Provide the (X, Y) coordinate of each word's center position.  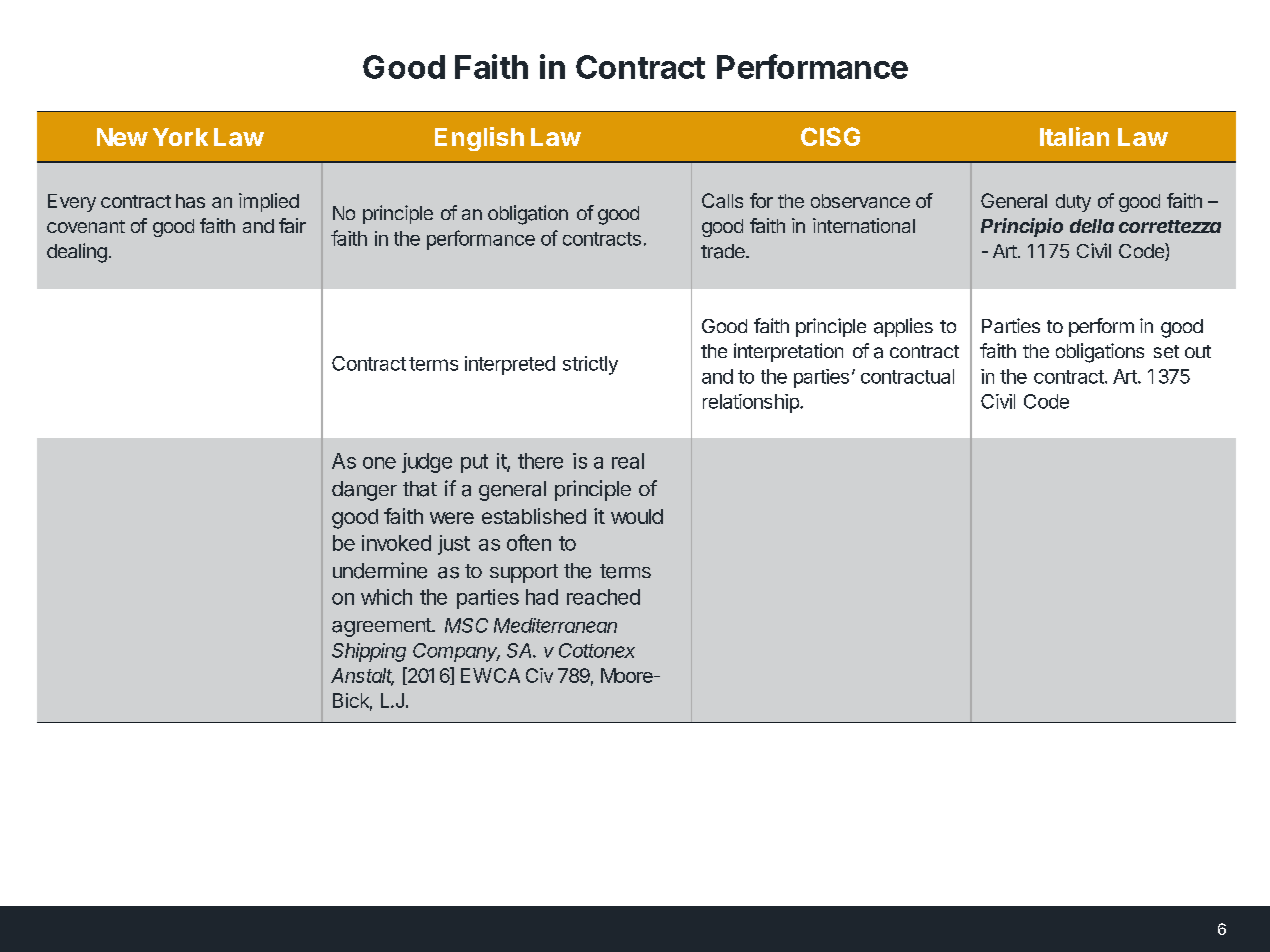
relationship (752, 403)
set (1166, 351)
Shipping (369, 652)
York (180, 137)
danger (364, 491)
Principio (1022, 227)
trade (724, 251)
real (628, 461)
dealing (77, 253)
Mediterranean (555, 625)
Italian (1074, 136)
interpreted (510, 365)
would (637, 516)
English (479, 139)
